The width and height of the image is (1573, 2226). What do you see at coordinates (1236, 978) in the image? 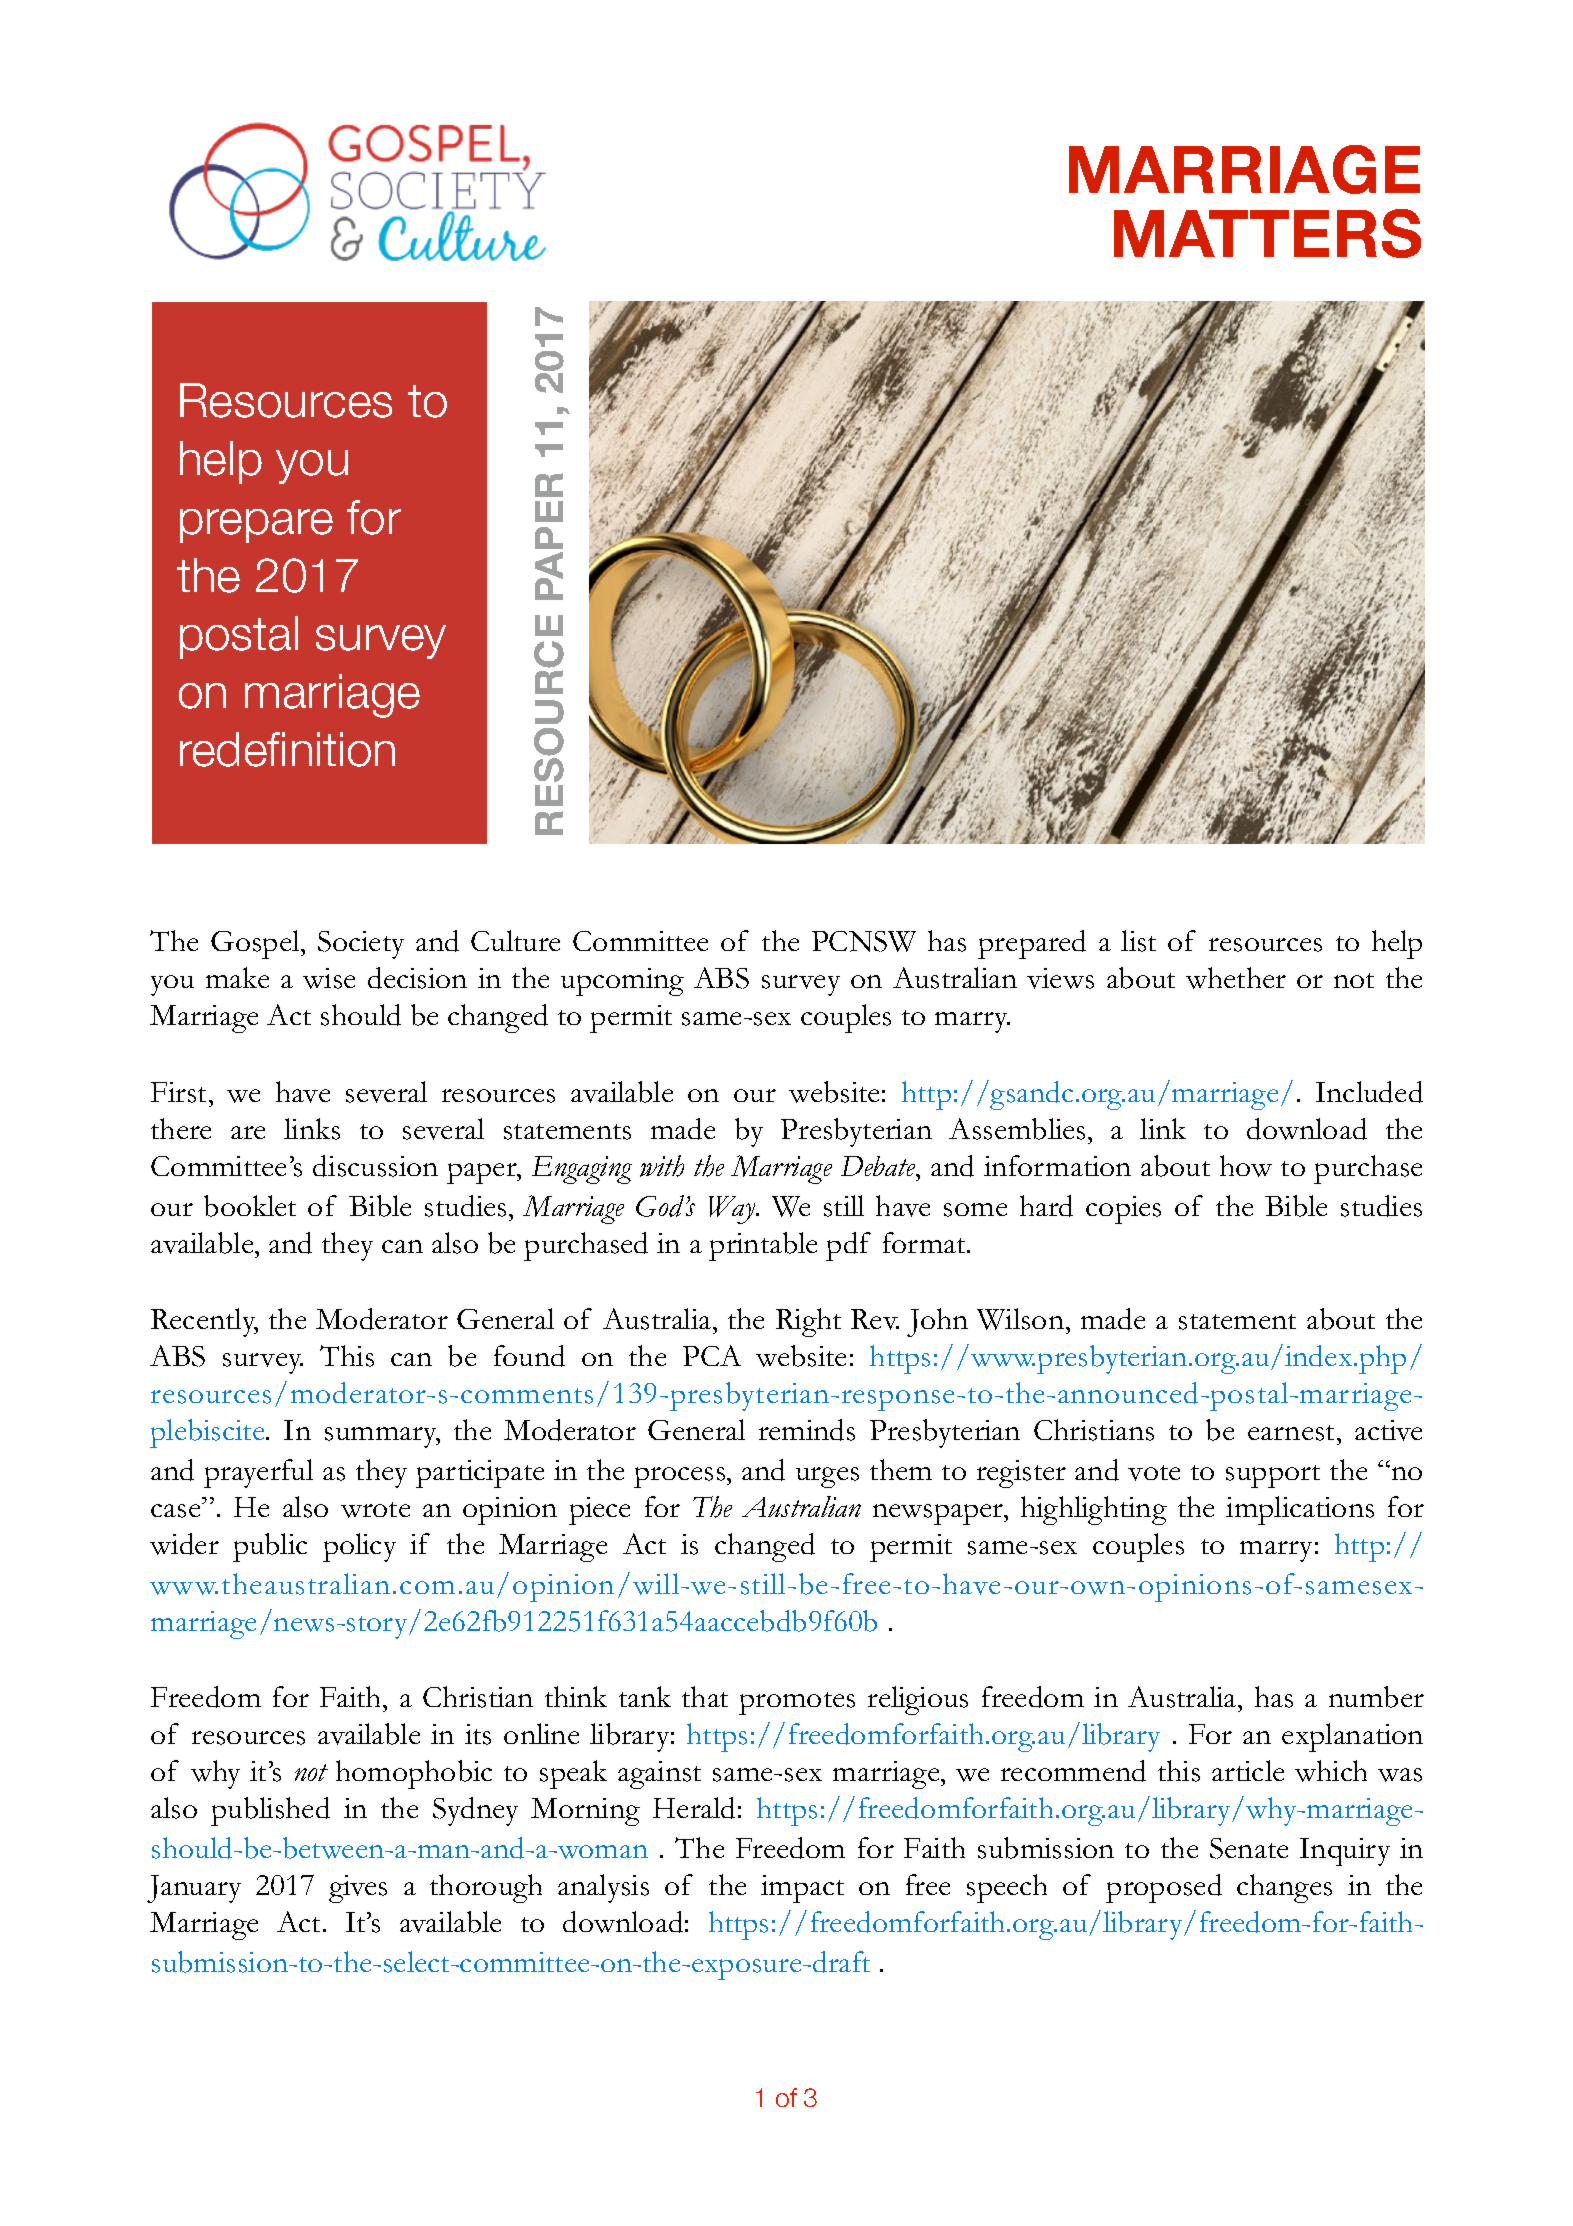
I see `whether` at bounding box center [1236, 978].
